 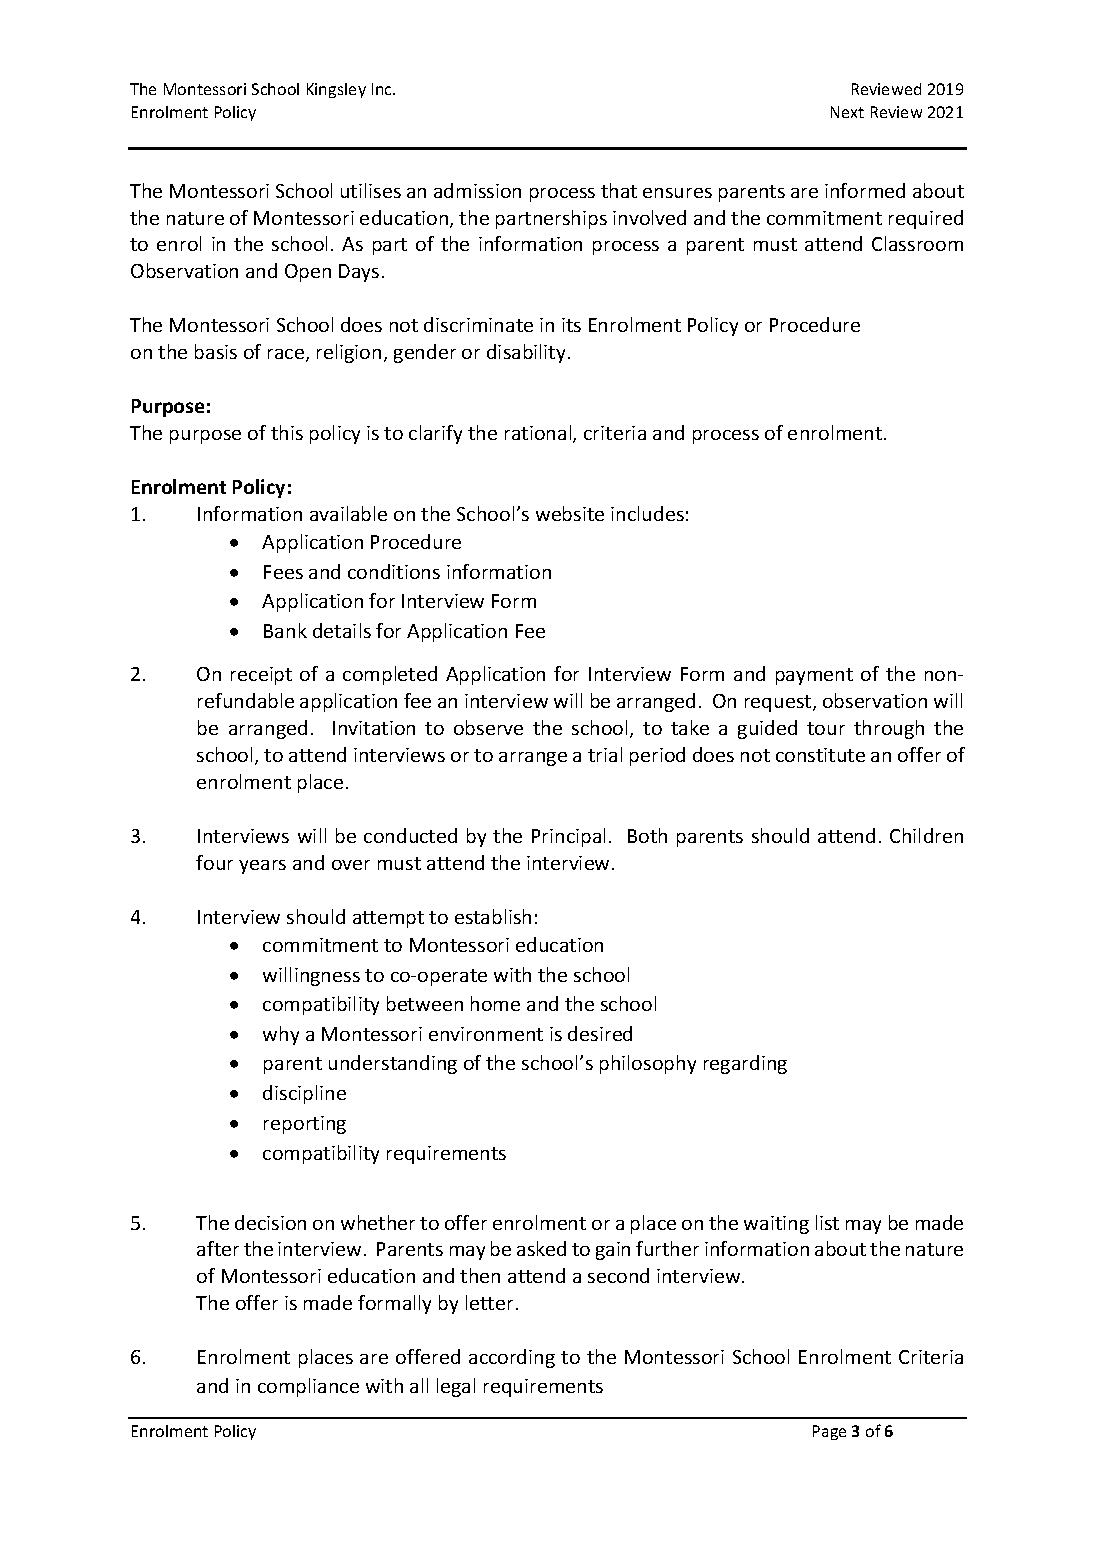 What do you see at coordinates (847, 112) in the document?
I see `Next` at bounding box center [847, 112].
